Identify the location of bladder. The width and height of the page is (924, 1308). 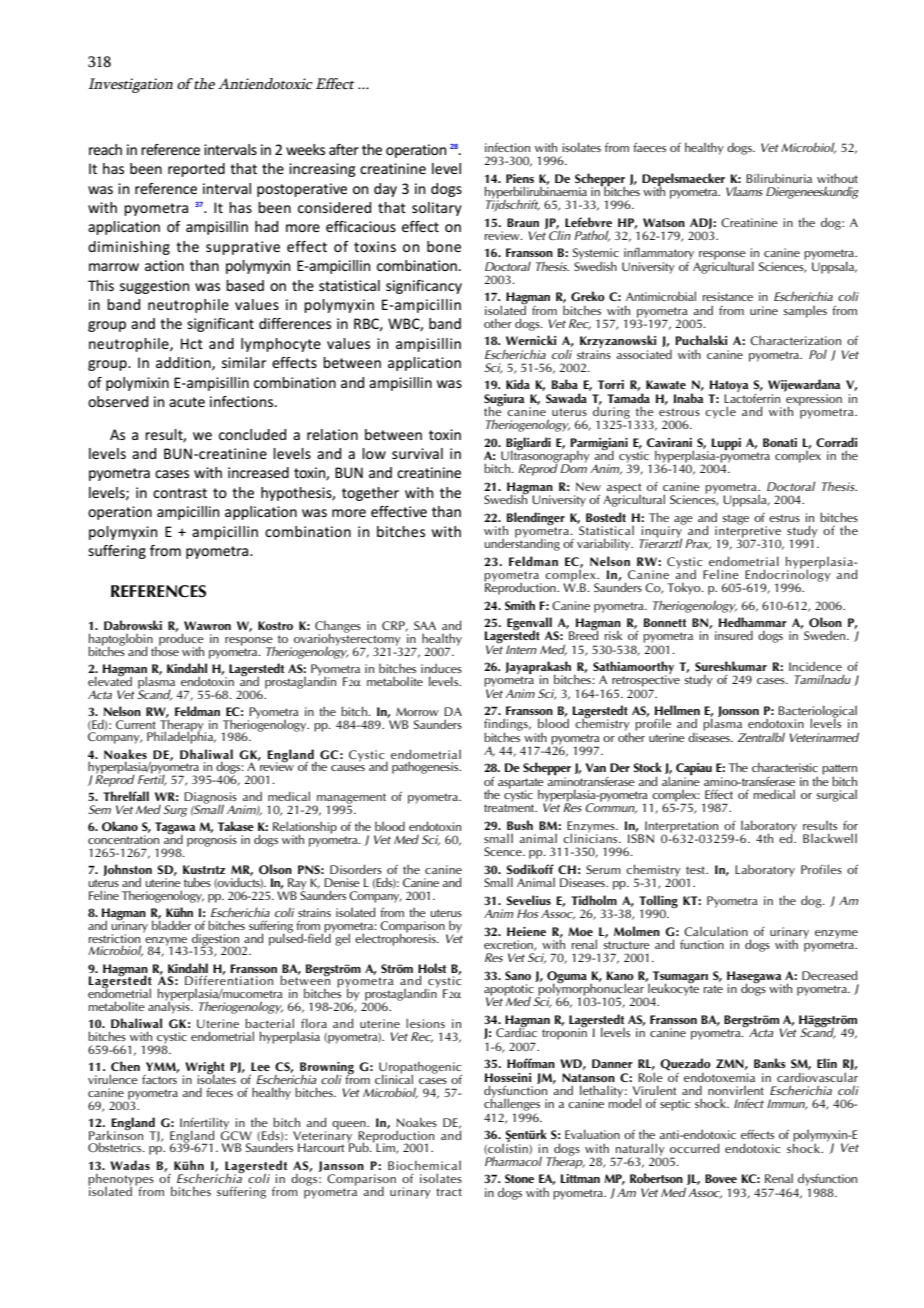
(171, 924).
